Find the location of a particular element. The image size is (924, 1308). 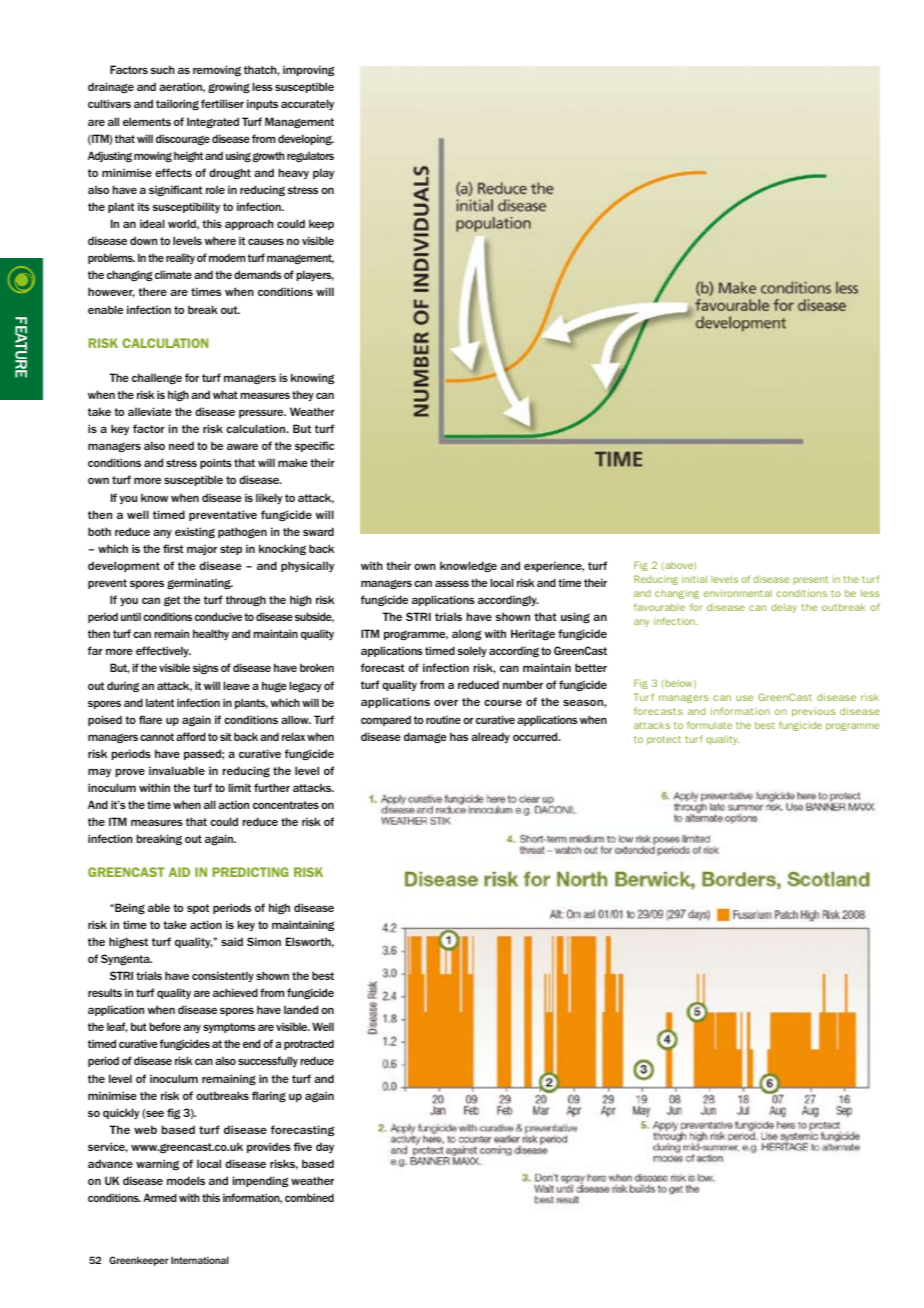

tailoring is located at coordinates (177, 104).
